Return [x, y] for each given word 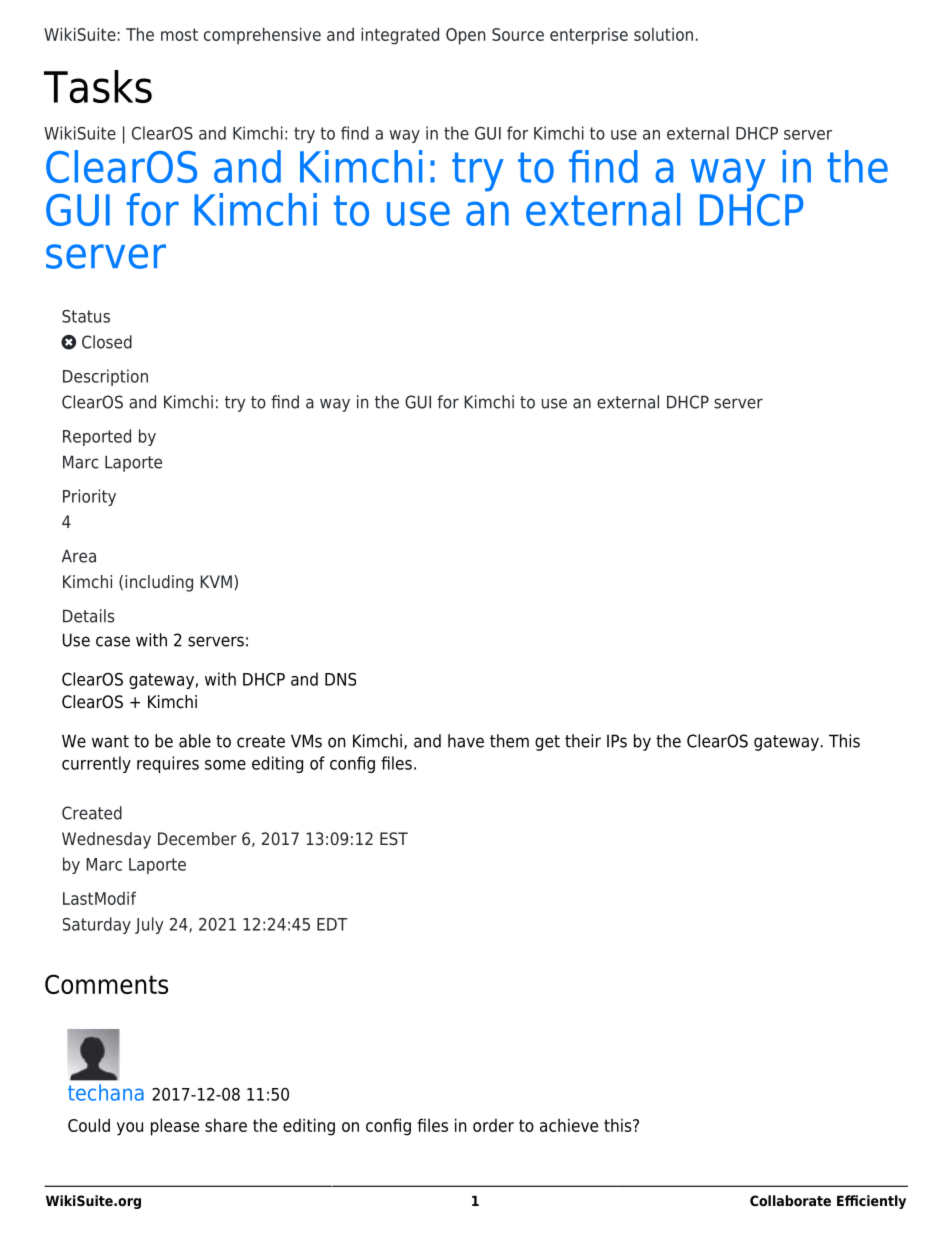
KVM [216, 581]
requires [168, 764]
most [179, 34]
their [583, 741]
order [493, 1125]
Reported [97, 437]
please [175, 1127]
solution [663, 34]
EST [394, 839]
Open [465, 36]
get [547, 743]
